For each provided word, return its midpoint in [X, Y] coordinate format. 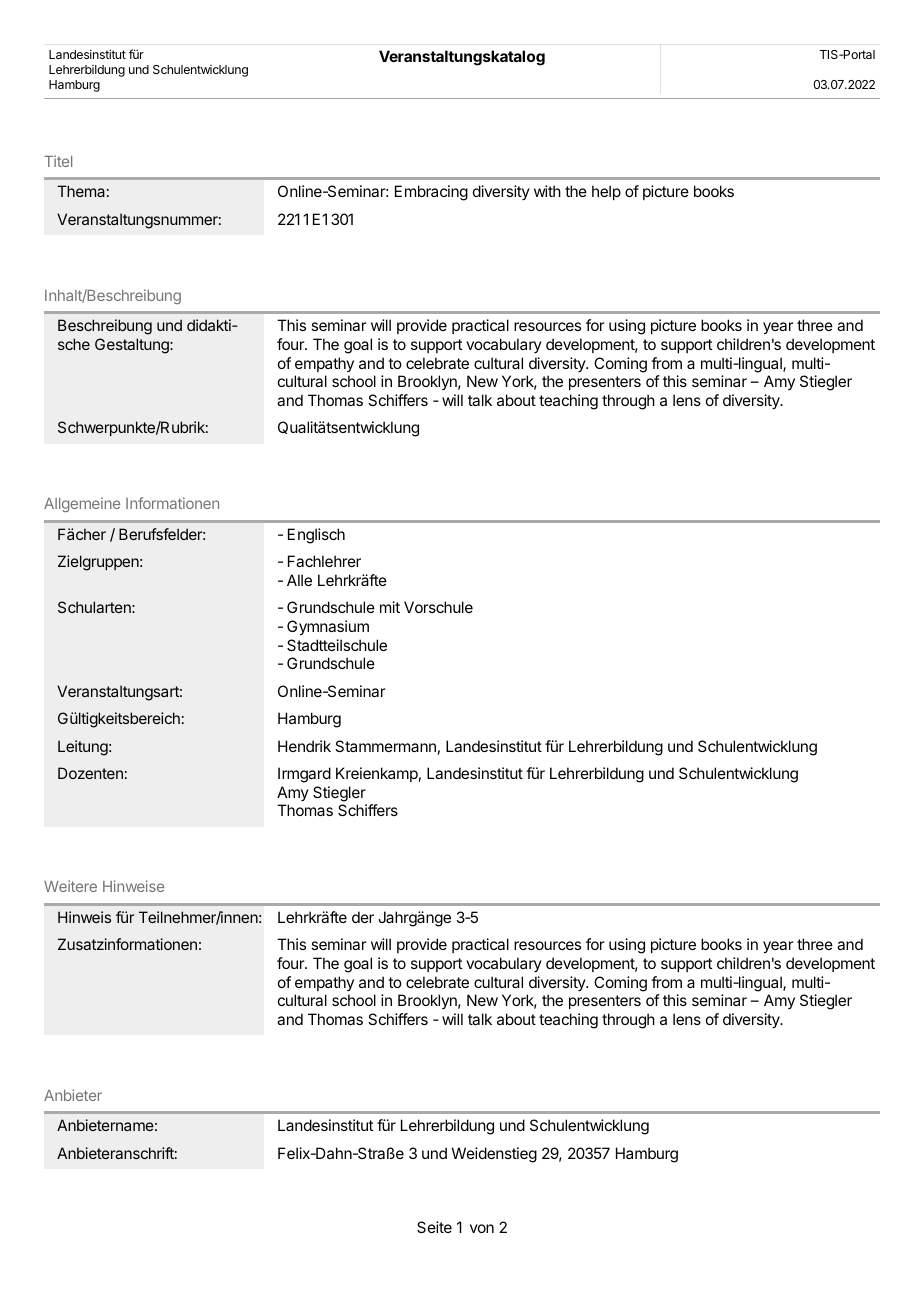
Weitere [70, 886]
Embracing [431, 193]
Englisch [316, 536]
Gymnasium [328, 628]
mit [390, 607]
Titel [58, 161]
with [547, 191]
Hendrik [304, 746]
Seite [434, 1227]
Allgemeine [82, 504]
